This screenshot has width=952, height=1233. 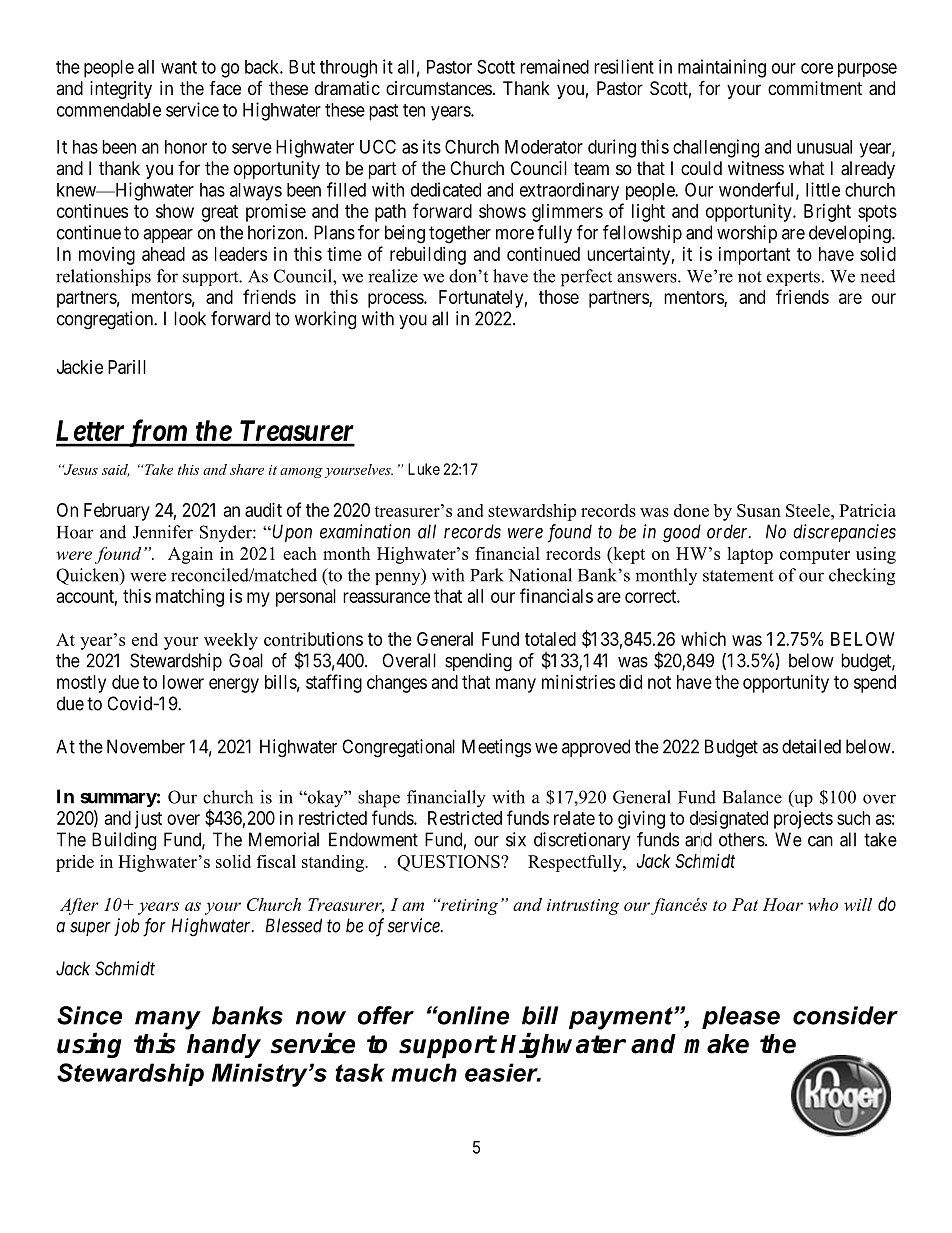 I want to click on circumstances, so click(x=439, y=88).
